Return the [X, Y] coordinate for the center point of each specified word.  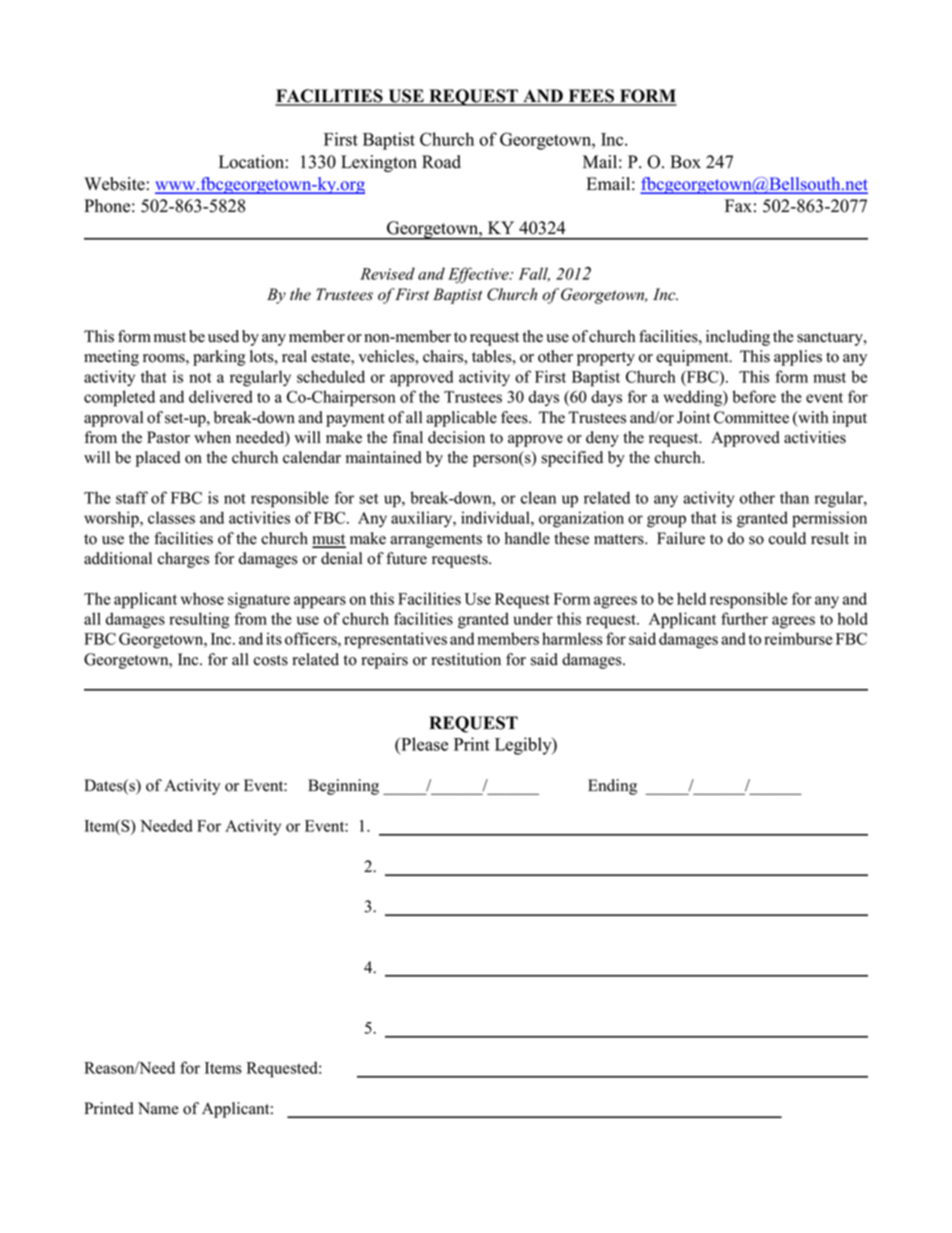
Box [685, 162]
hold [853, 618]
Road [441, 162]
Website [115, 184]
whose [202, 598]
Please [423, 744]
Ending [612, 787]
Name [158, 1108]
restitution [466, 659]
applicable [461, 419]
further [744, 618]
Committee [751, 417]
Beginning [343, 787]
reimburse [798, 638]
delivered [221, 396]
